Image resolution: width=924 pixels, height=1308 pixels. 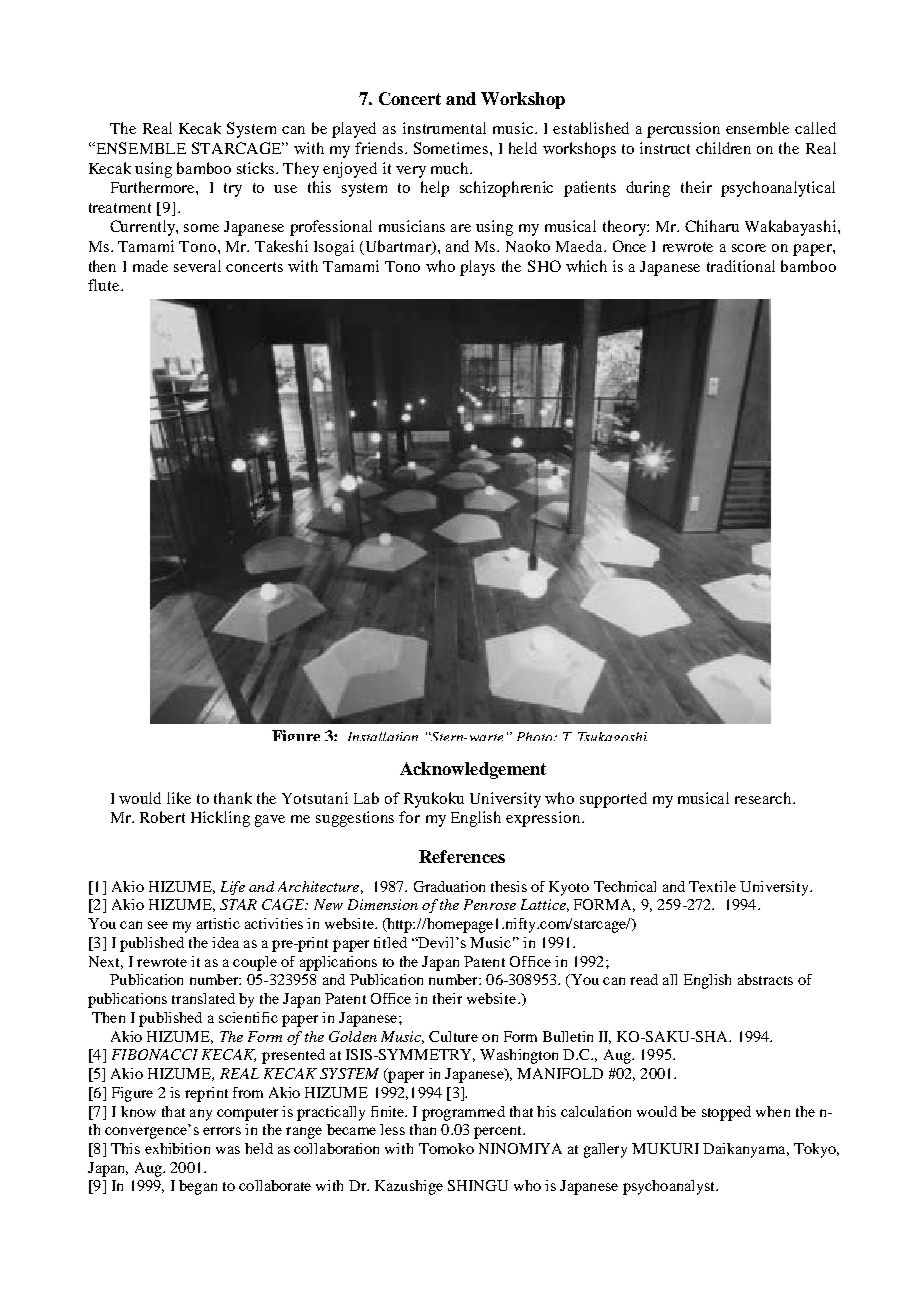 I want to click on exhibition, so click(x=177, y=1148).
